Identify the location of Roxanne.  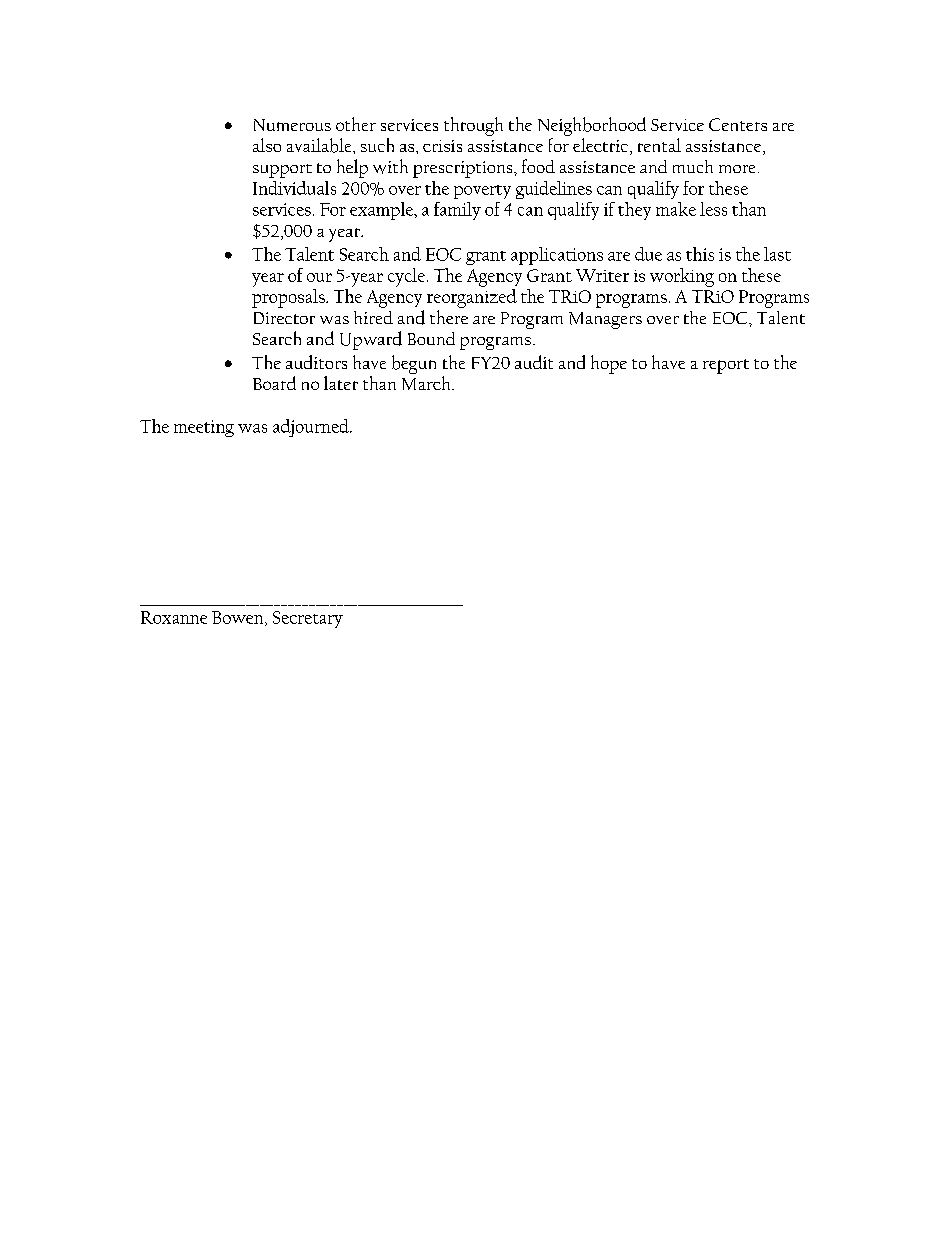
(174, 617).
